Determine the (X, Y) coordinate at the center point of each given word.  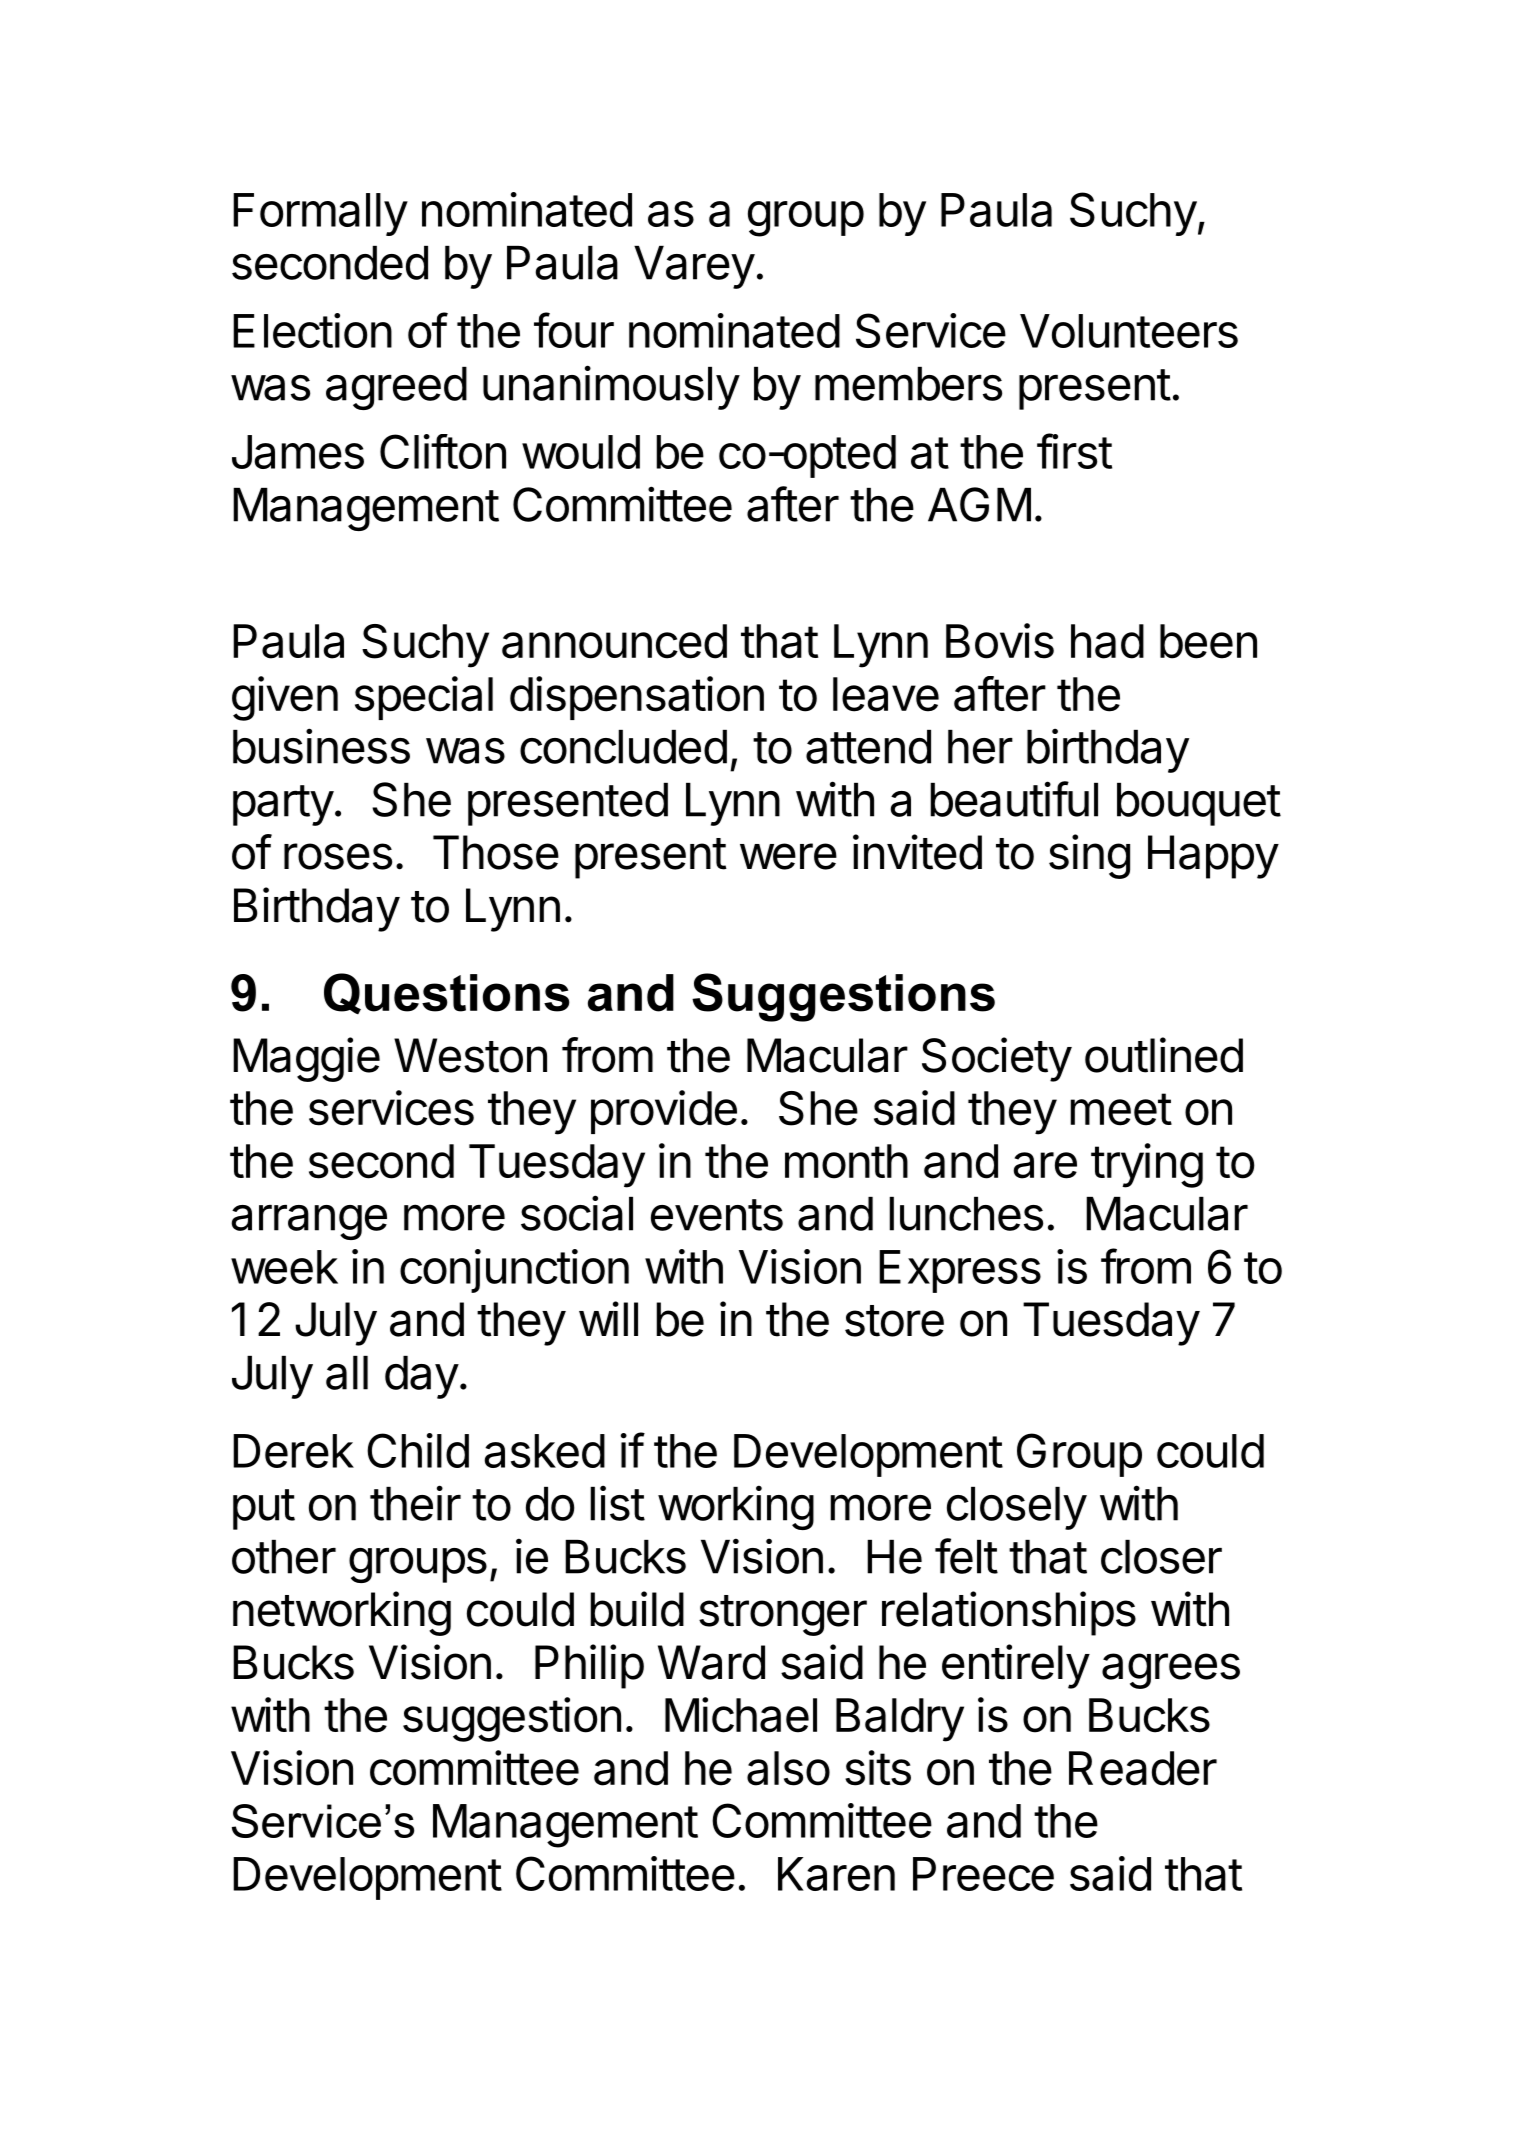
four (574, 330)
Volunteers (1129, 331)
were (788, 856)
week (284, 1267)
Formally (320, 214)
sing (1089, 856)
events (717, 1215)
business (321, 746)
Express (960, 1271)
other (284, 1557)
